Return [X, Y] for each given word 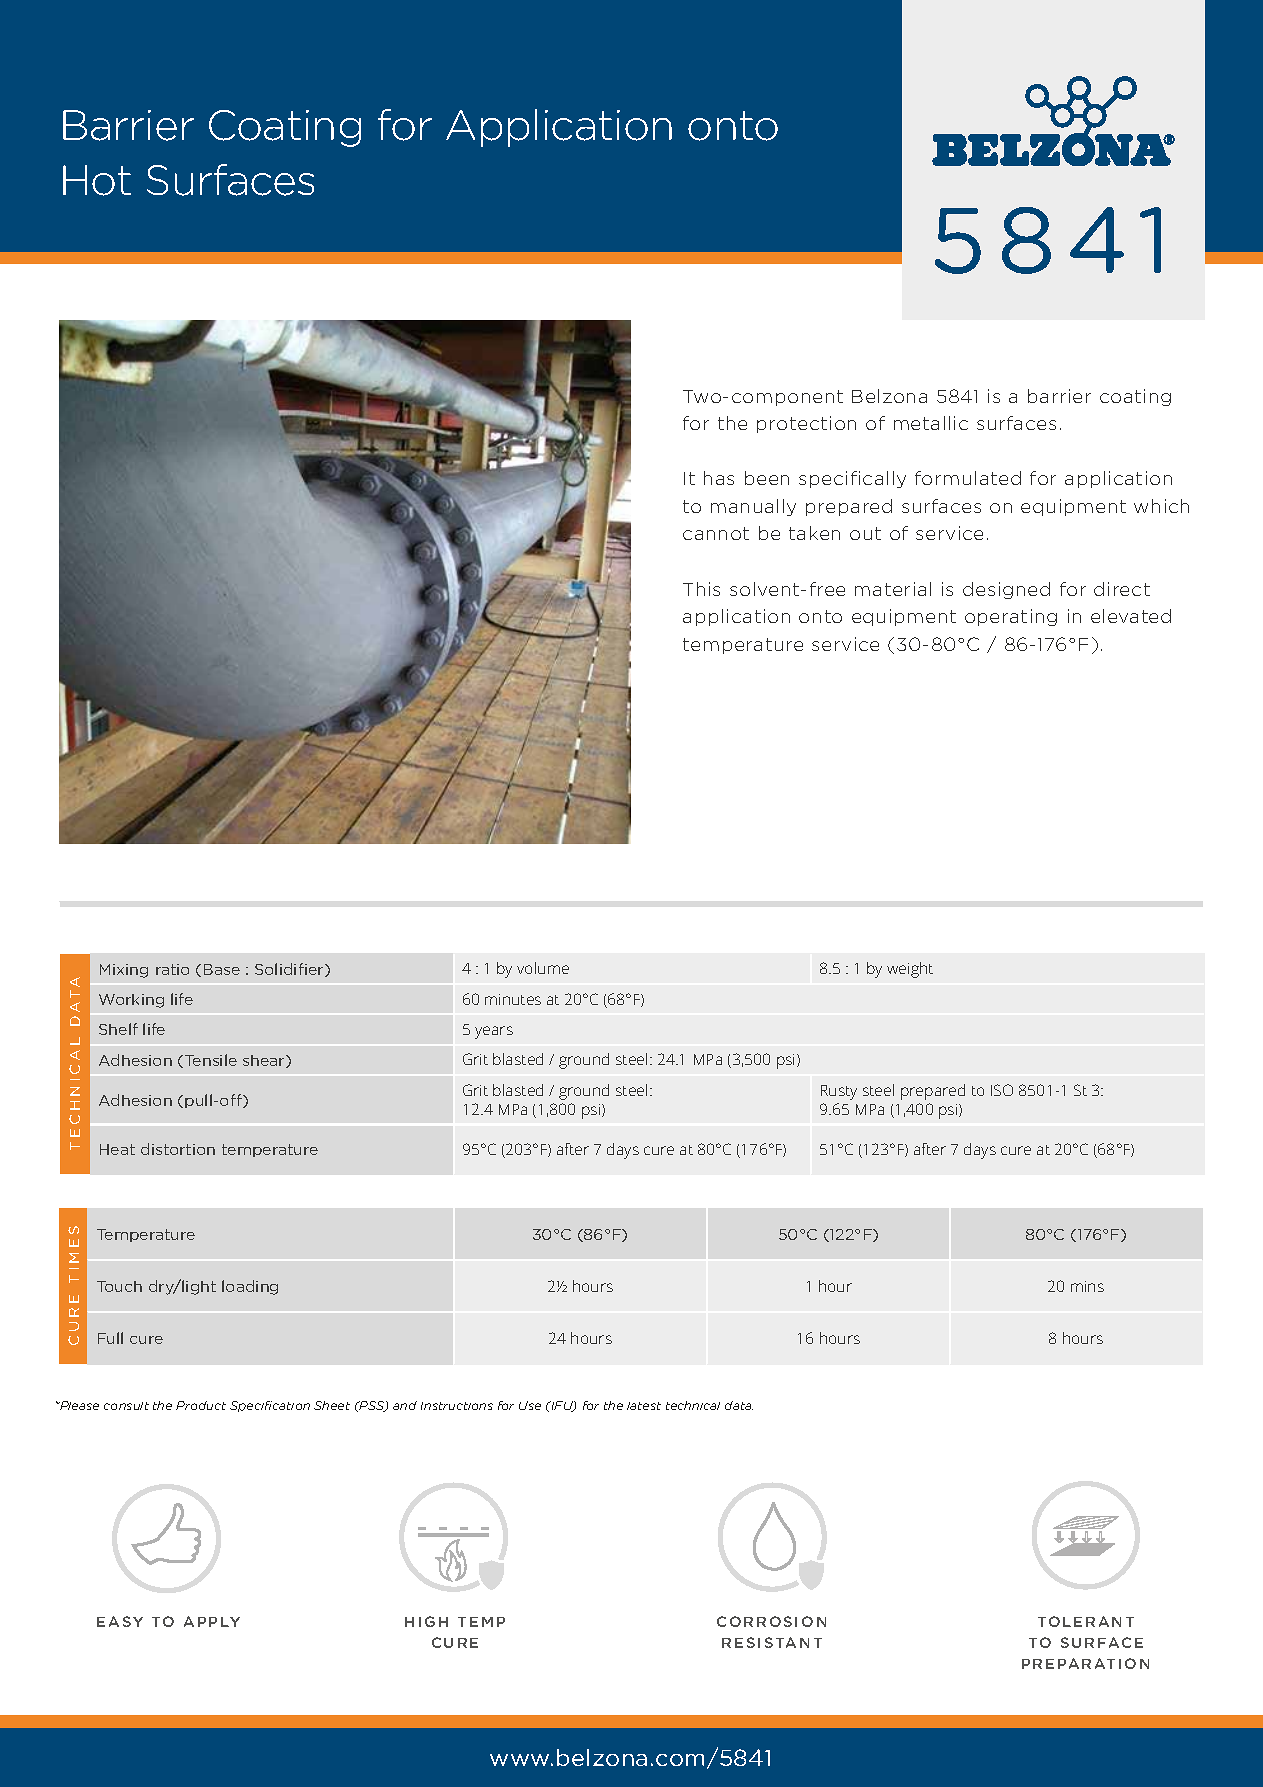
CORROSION [771, 1621]
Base [222, 969]
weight [910, 970]
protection [806, 424]
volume [543, 968]
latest [644, 1406]
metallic [931, 423]
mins [1087, 1286]
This [701, 589]
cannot [716, 533]
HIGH [426, 1621]
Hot [97, 180]
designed [1006, 590]
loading [250, 1287]
